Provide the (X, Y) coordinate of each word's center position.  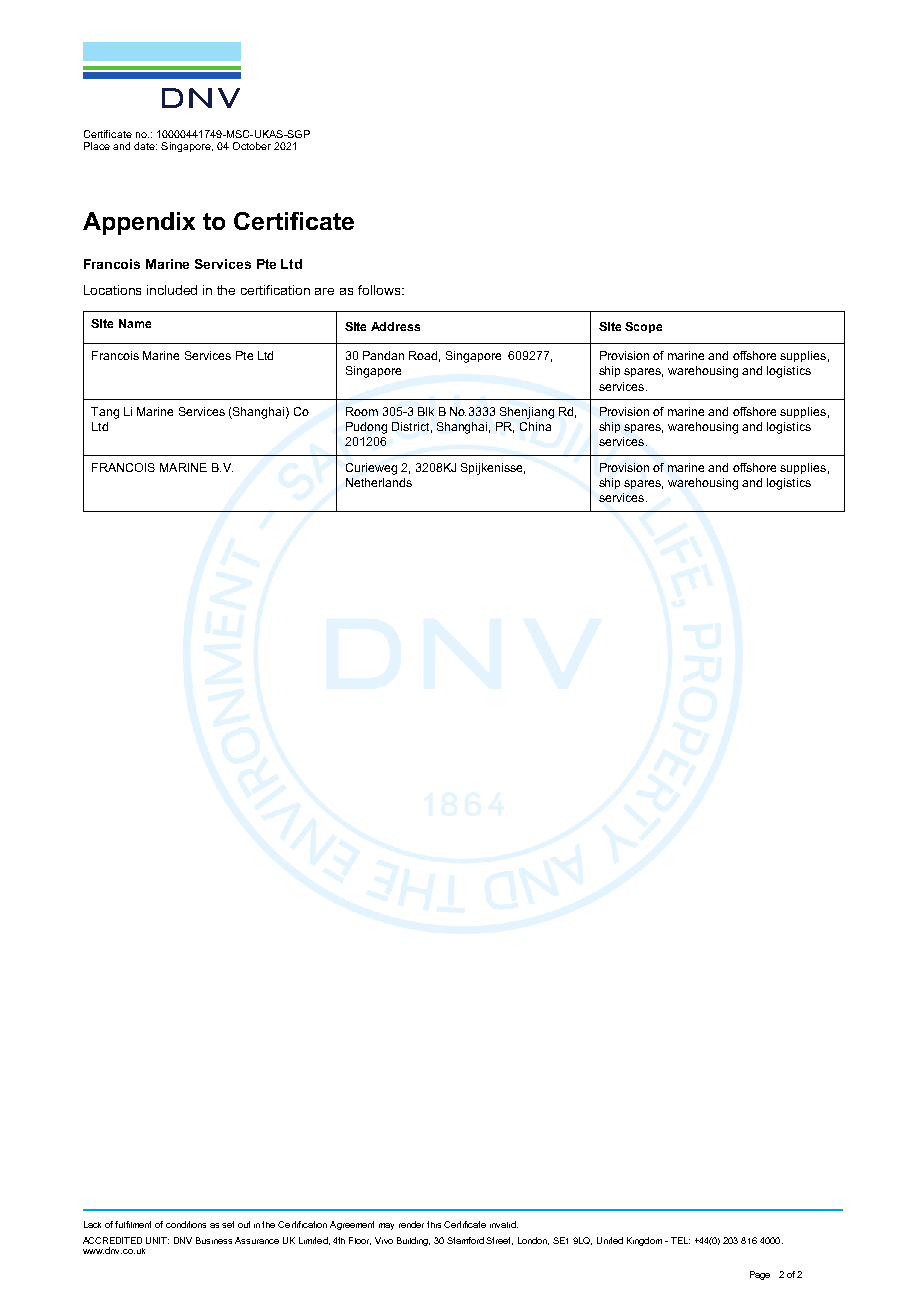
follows (379, 290)
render (411, 1224)
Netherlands (379, 482)
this (434, 1224)
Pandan (383, 355)
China (535, 426)
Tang (105, 413)
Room (362, 411)
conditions (186, 1224)
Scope (643, 327)
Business (214, 1240)
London (533, 1241)
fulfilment (133, 1224)
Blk (426, 411)
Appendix (139, 223)
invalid (504, 1224)
